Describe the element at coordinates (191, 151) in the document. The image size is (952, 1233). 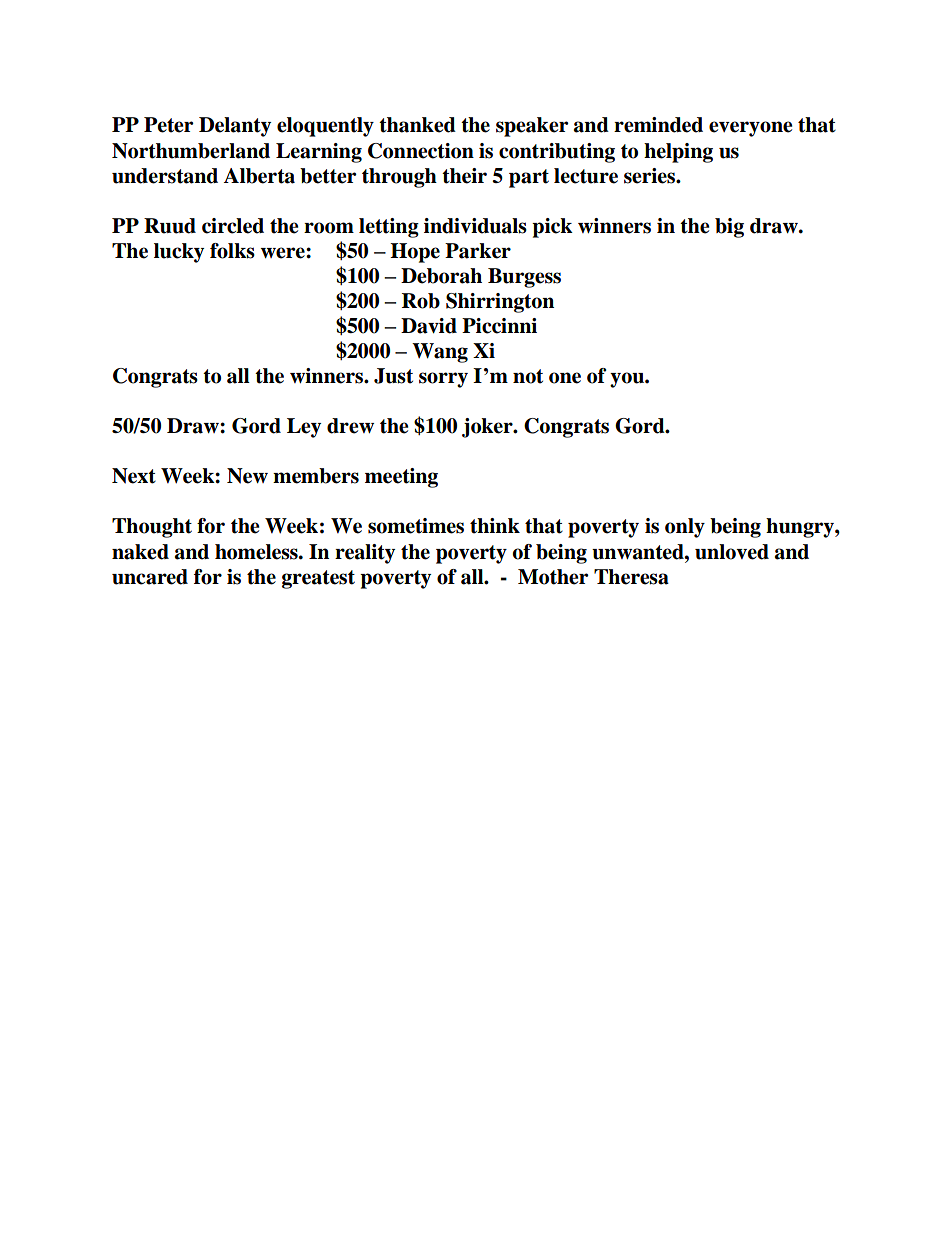
I see `Northumberland` at that location.
